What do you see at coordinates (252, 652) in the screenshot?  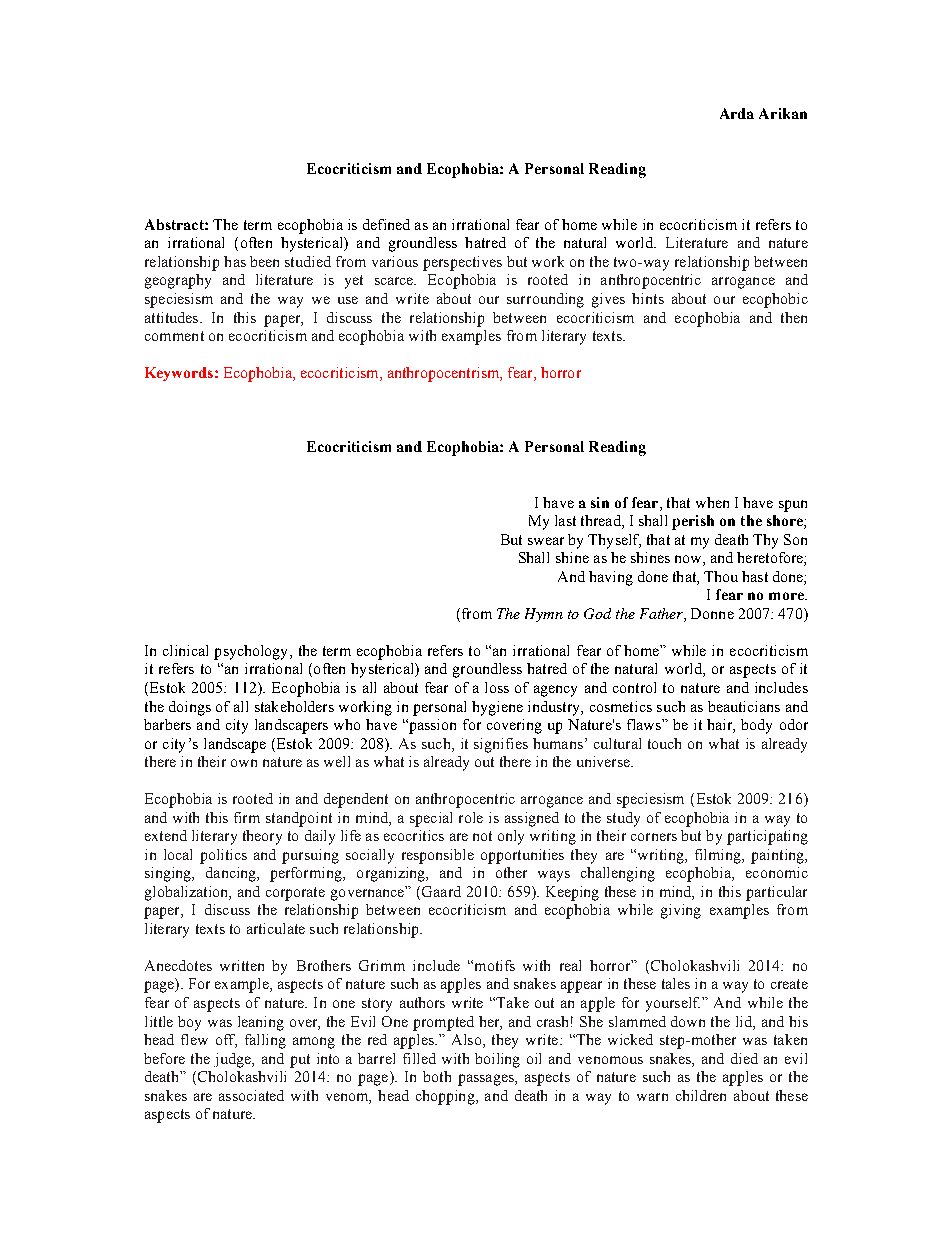 I see `psychology` at bounding box center [252, 652].
